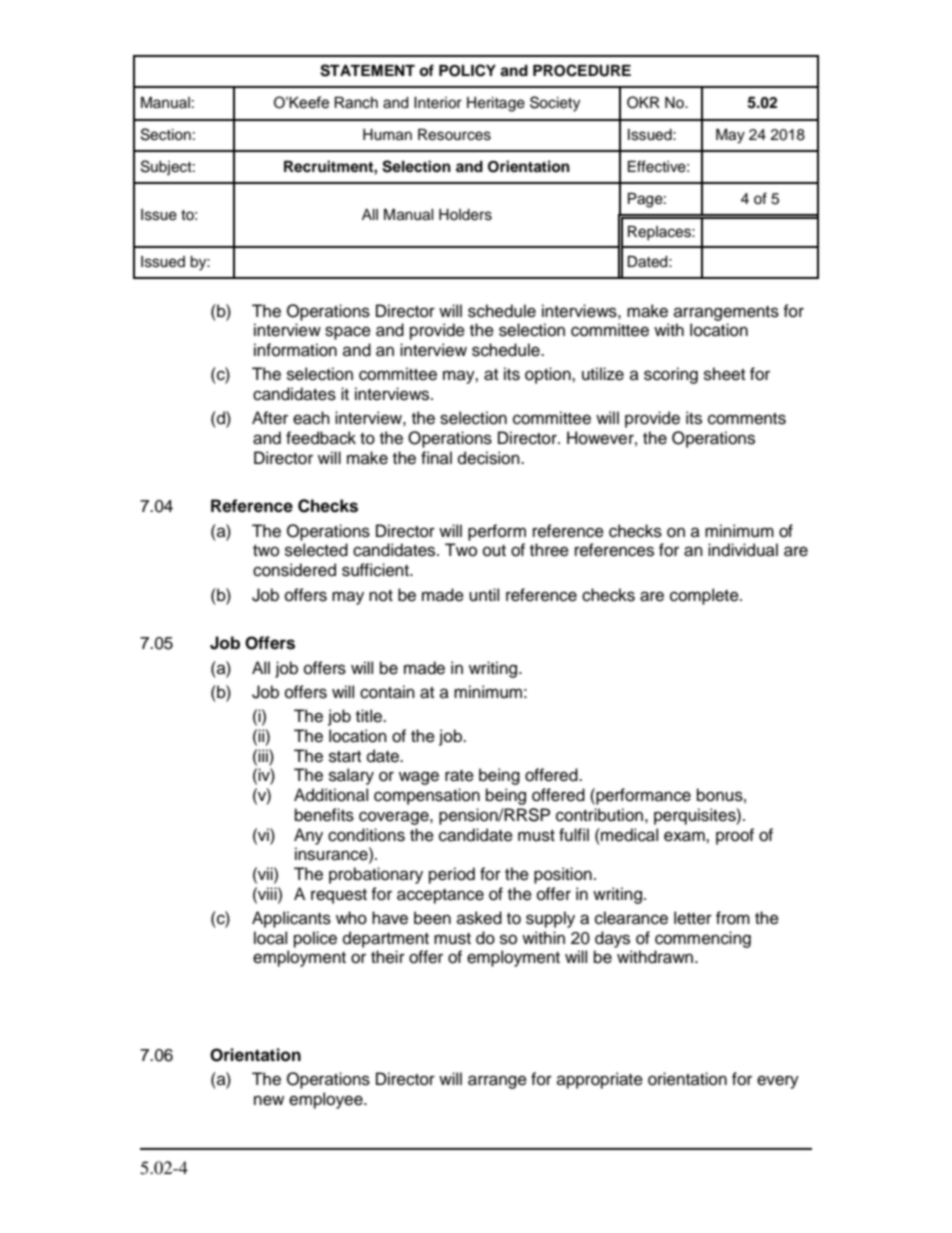 The width and height of the image is (952, 1233). I want to click on option, so click(549, 375).
